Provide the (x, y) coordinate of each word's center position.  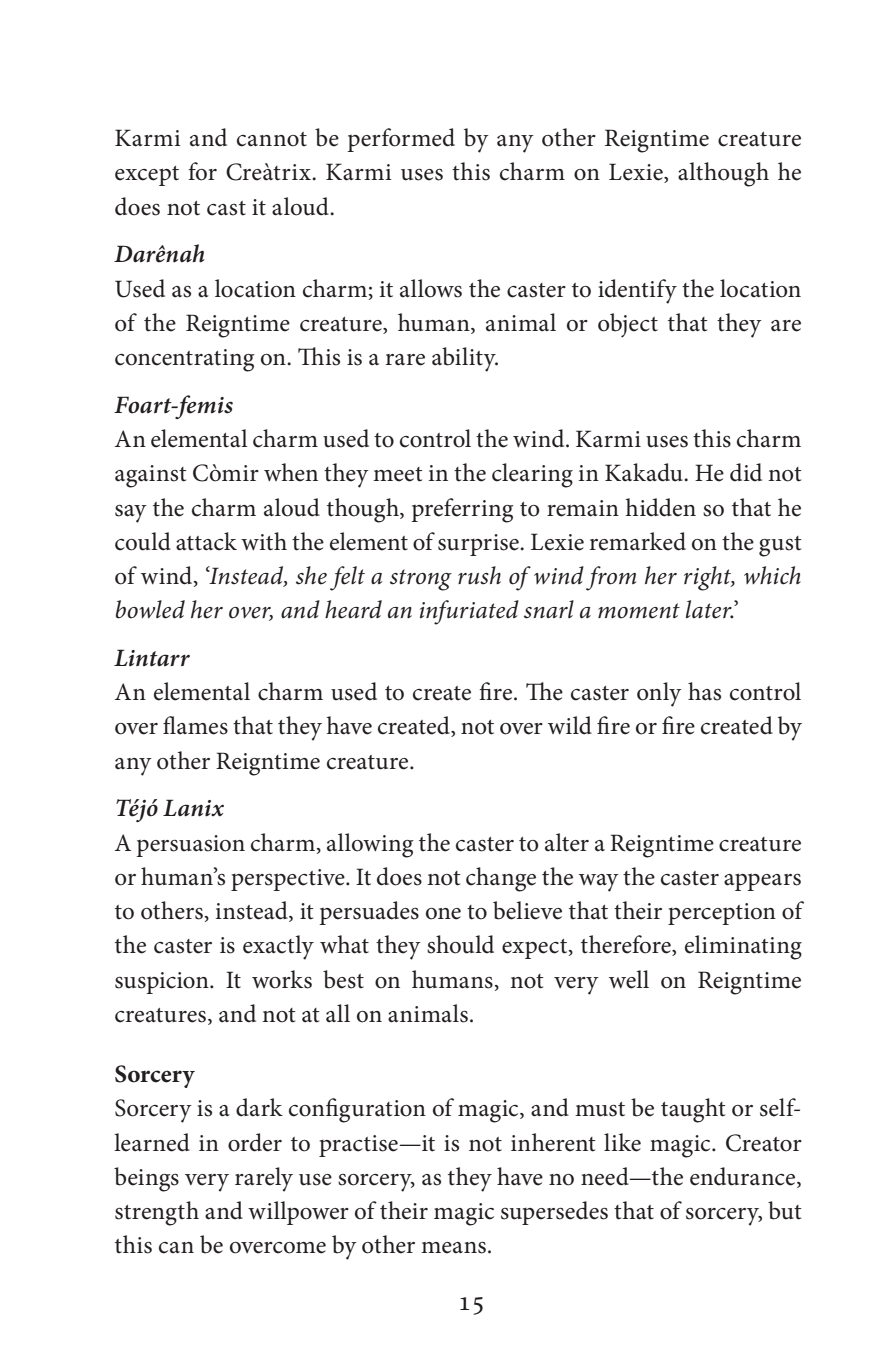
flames (195, 725)
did (746, 472)
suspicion (163, 983)
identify (637, 291)
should (460, 944)
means (453, 1248)
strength (157, 1213)
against (150, 476)
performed (401, 140)
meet (397, 474)
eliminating (743, 947)
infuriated (469, 612)
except (147, 176)
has (704, 691)
